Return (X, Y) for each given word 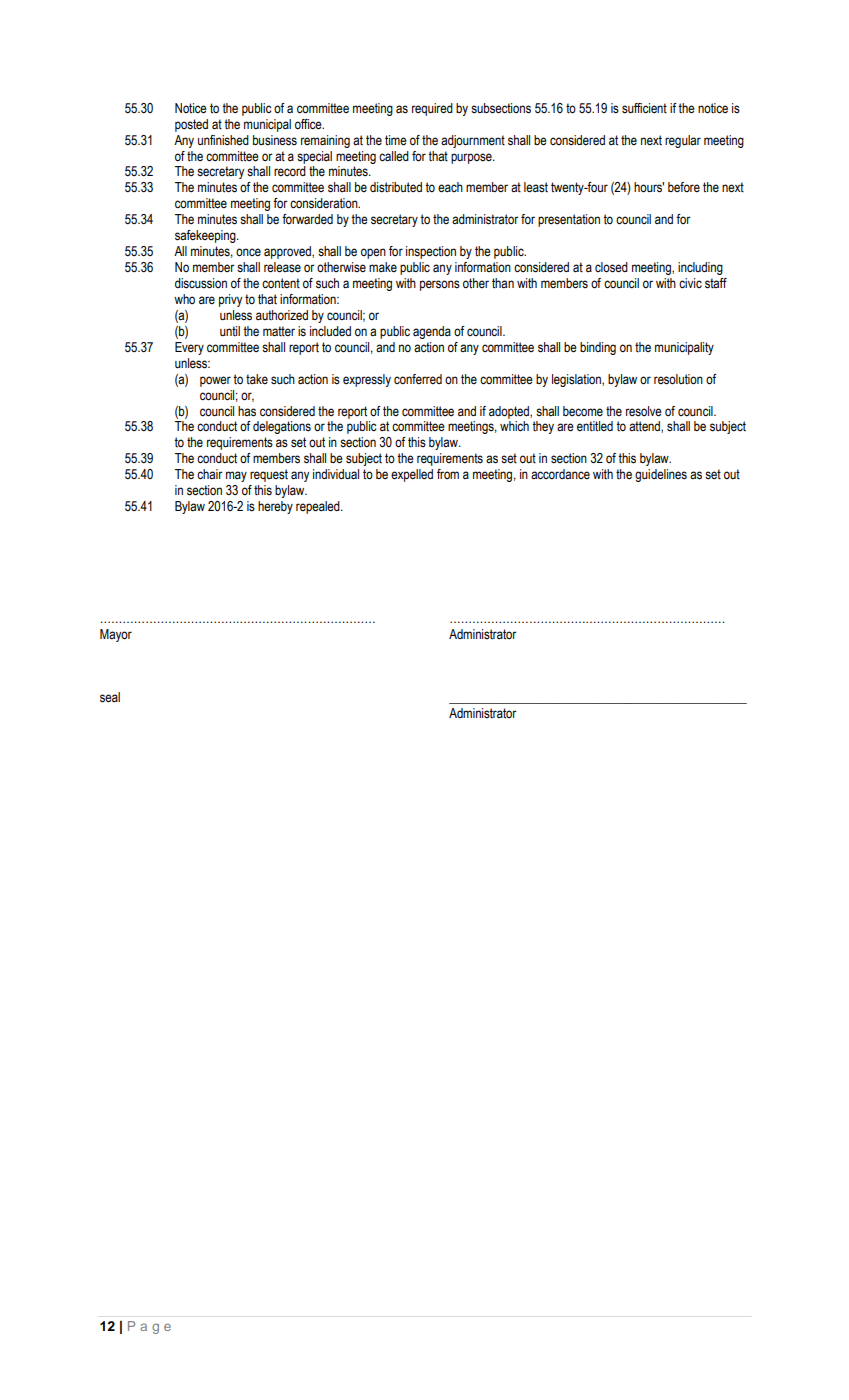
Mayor (116, 635)
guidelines (661, 475)
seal (110, 697)
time (395, 140)
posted (191, 125)
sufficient (644, 108)
